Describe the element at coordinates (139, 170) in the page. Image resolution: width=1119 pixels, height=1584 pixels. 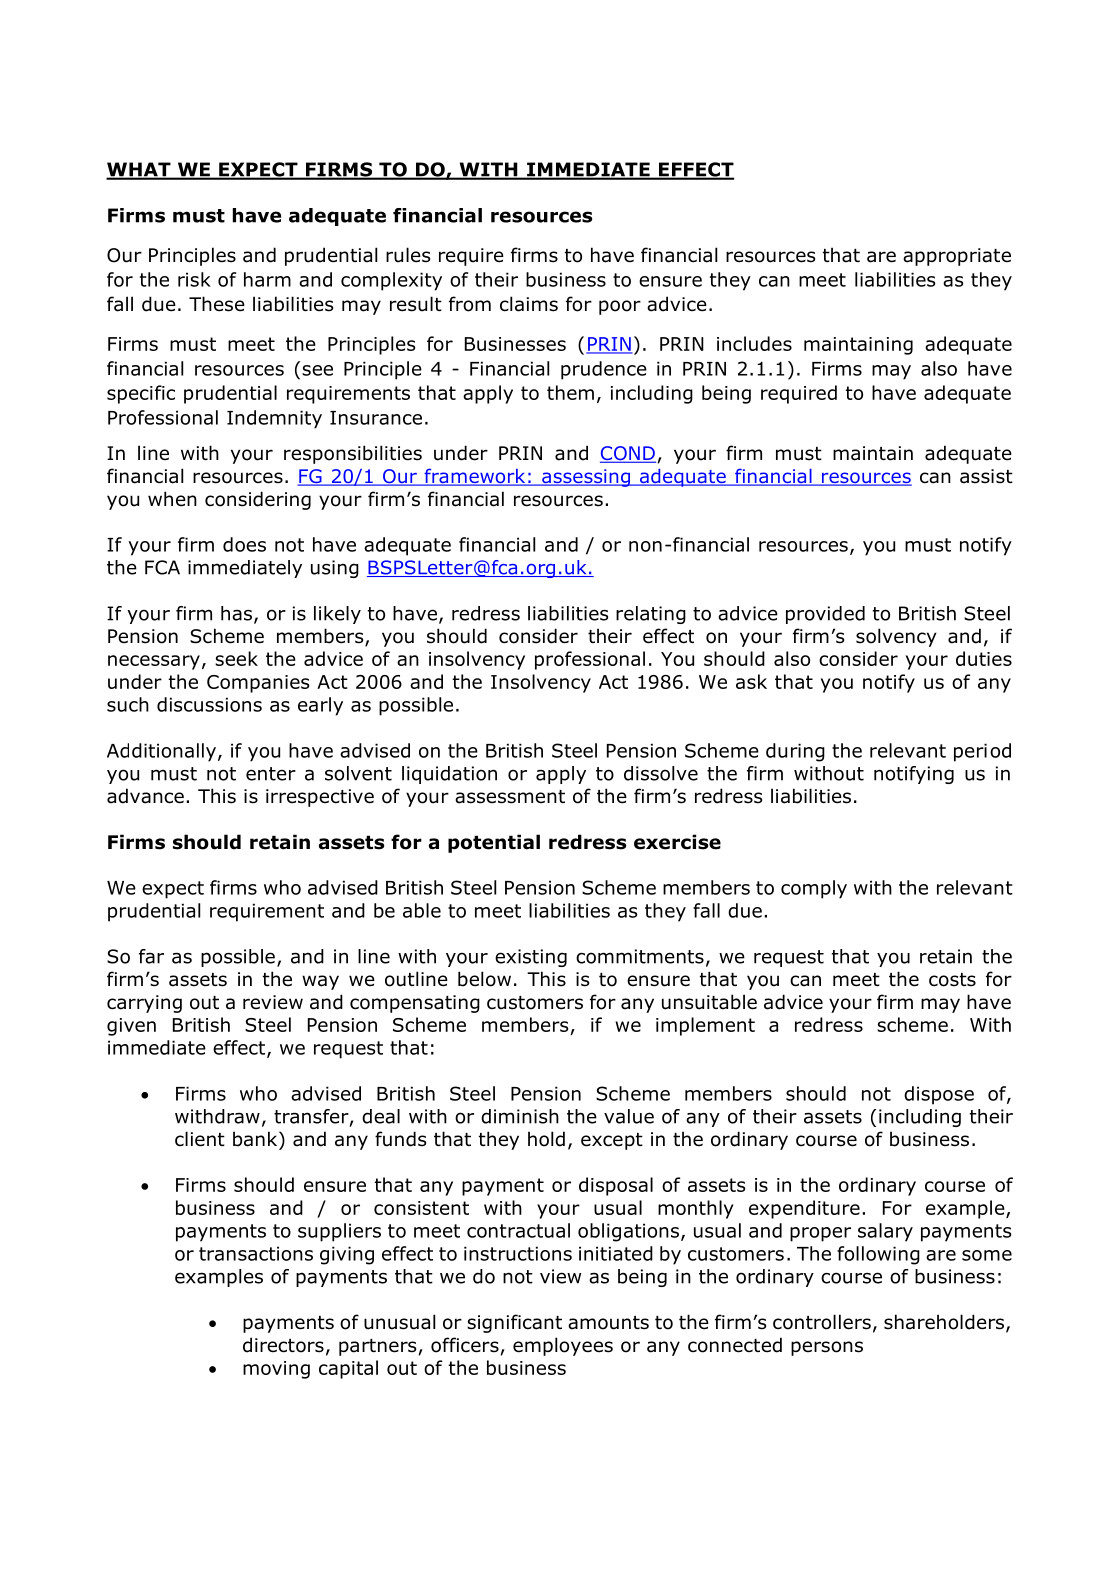
I see `WHAT` at that location.
